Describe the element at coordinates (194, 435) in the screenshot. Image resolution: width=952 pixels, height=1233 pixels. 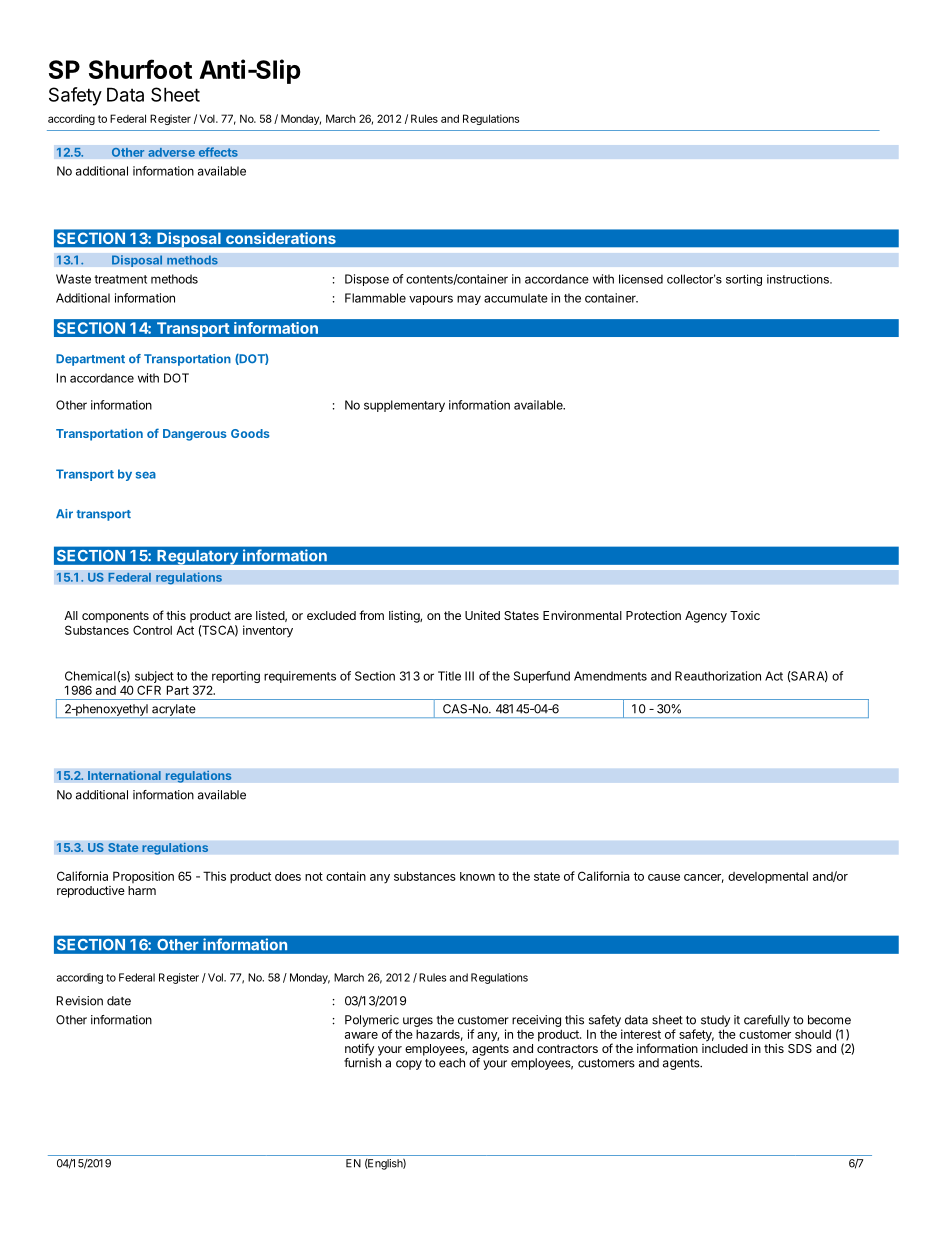
I see `Dangerous` at that location.
